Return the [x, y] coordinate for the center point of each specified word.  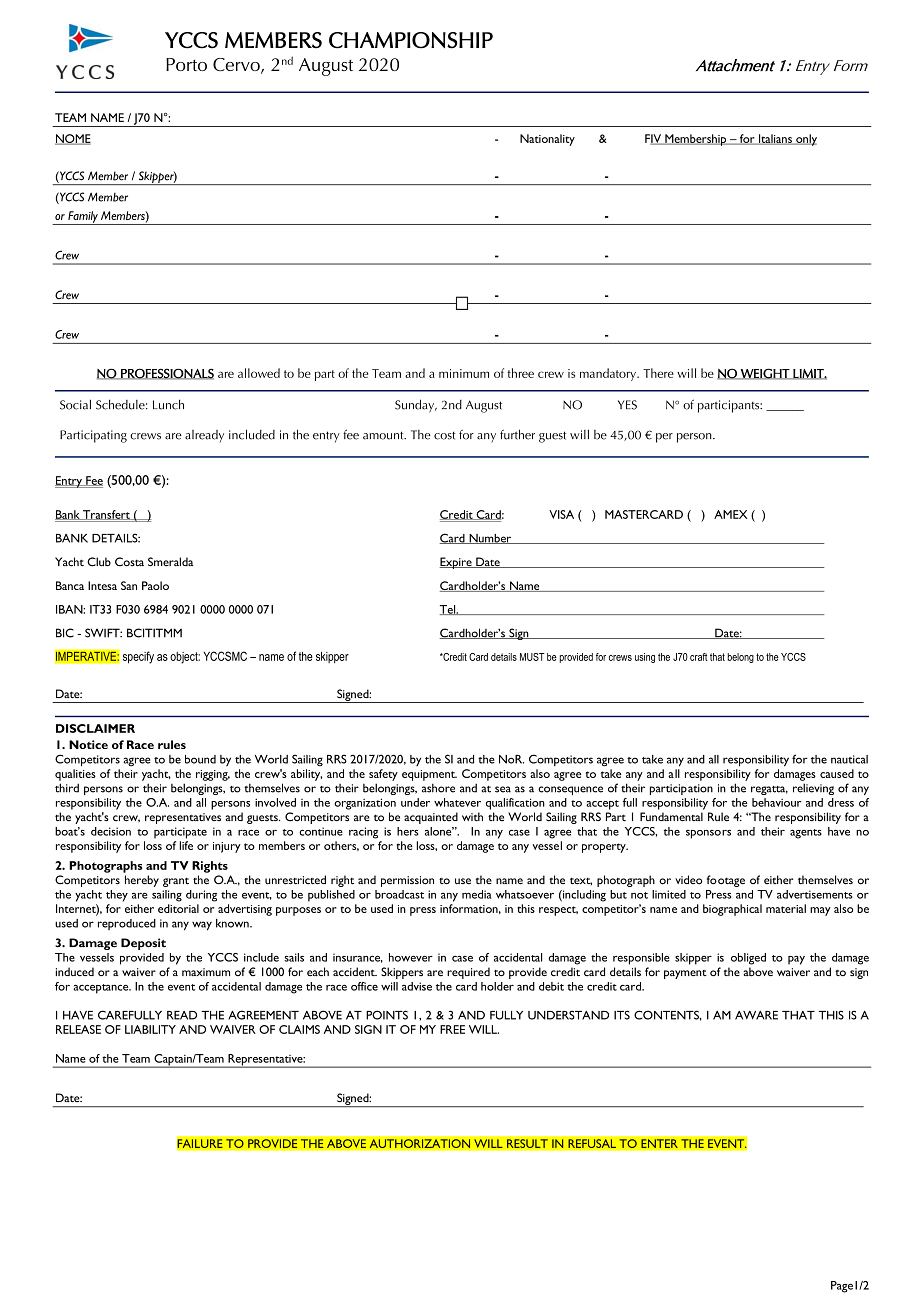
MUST [532, 657]
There [658, 373]
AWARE [756, 1015]
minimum [464, 373]
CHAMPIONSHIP [411, 40]
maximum [206, 972]
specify [138, 657]
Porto [186, 64]
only [805, 140]
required [468, 973]
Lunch [168, 404]
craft [698, 657]
